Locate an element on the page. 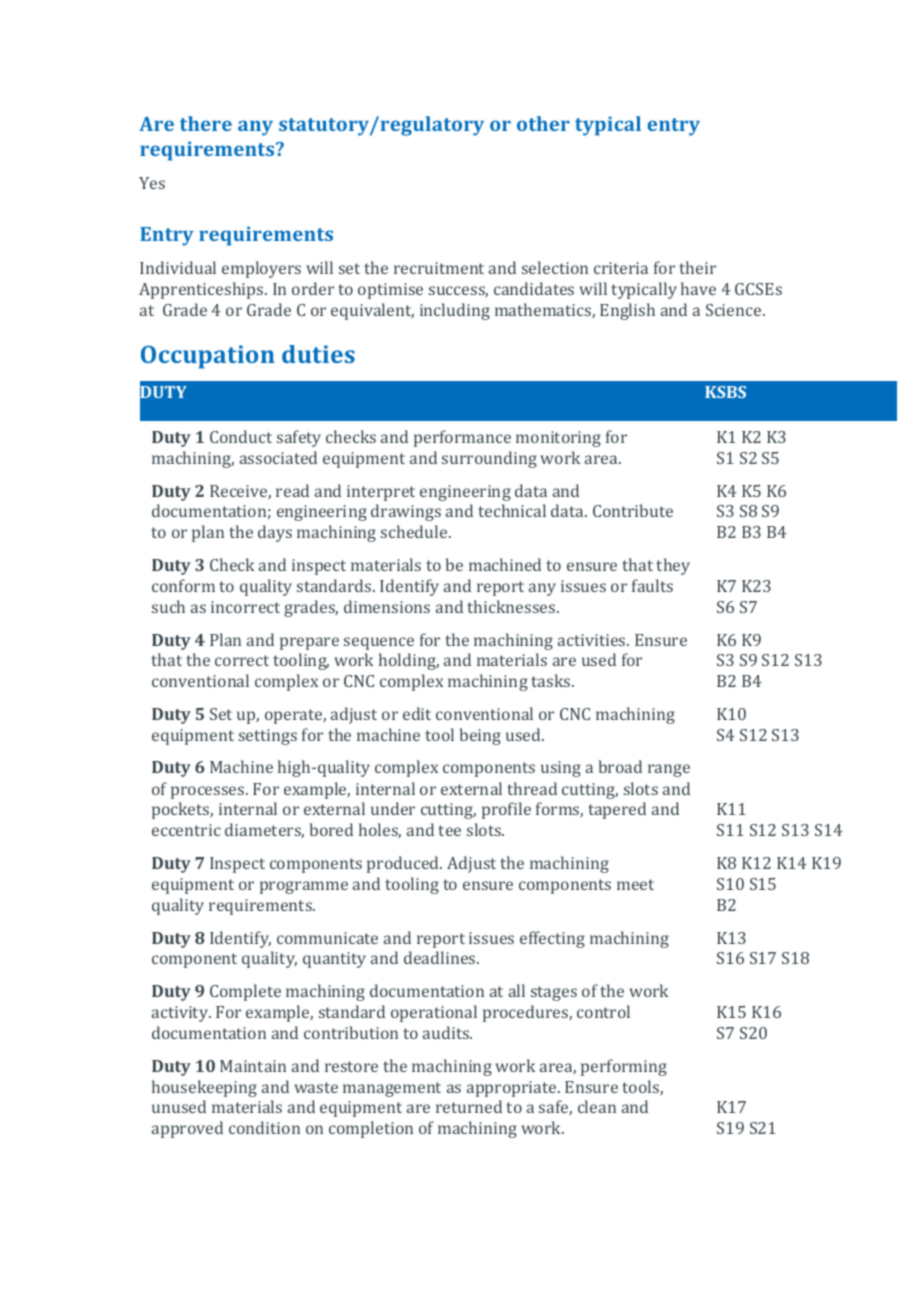 The image size is (924, 1308). deadlines is located at coordinates (441, 957).
